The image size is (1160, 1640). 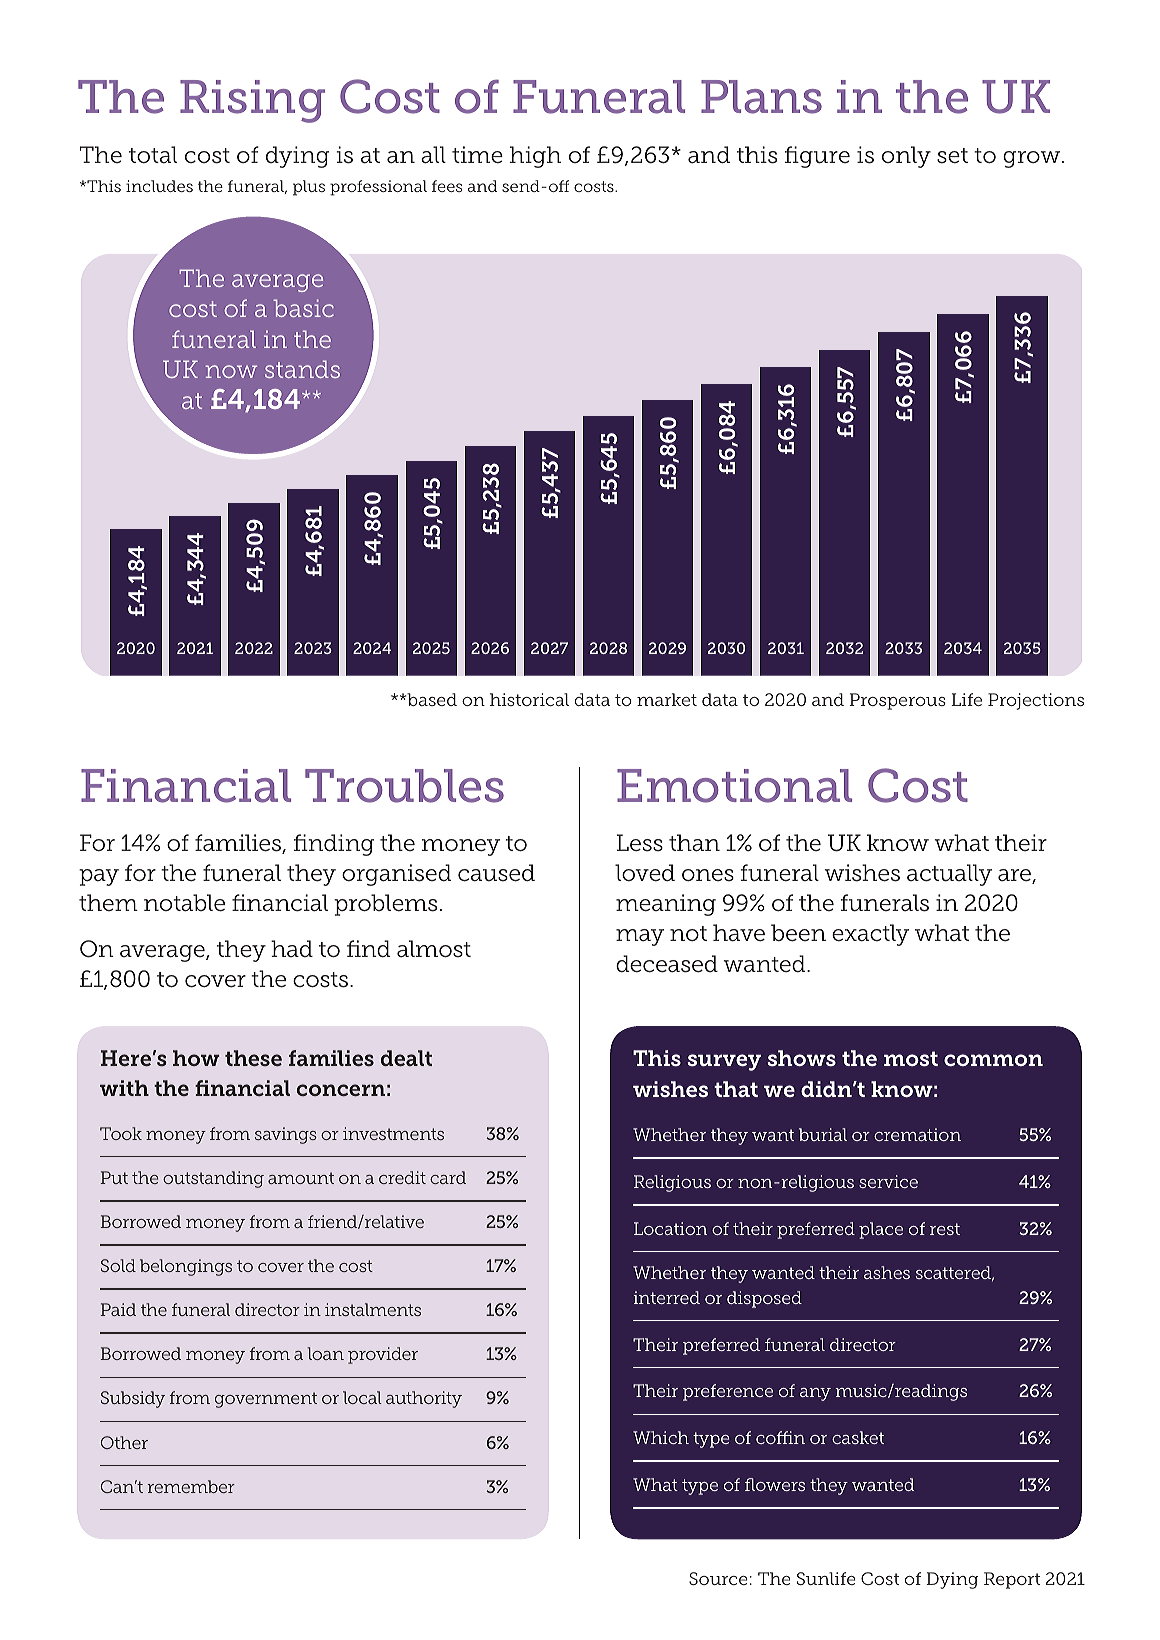 I want to click on Prosperous, so click(x=897, y=701).
